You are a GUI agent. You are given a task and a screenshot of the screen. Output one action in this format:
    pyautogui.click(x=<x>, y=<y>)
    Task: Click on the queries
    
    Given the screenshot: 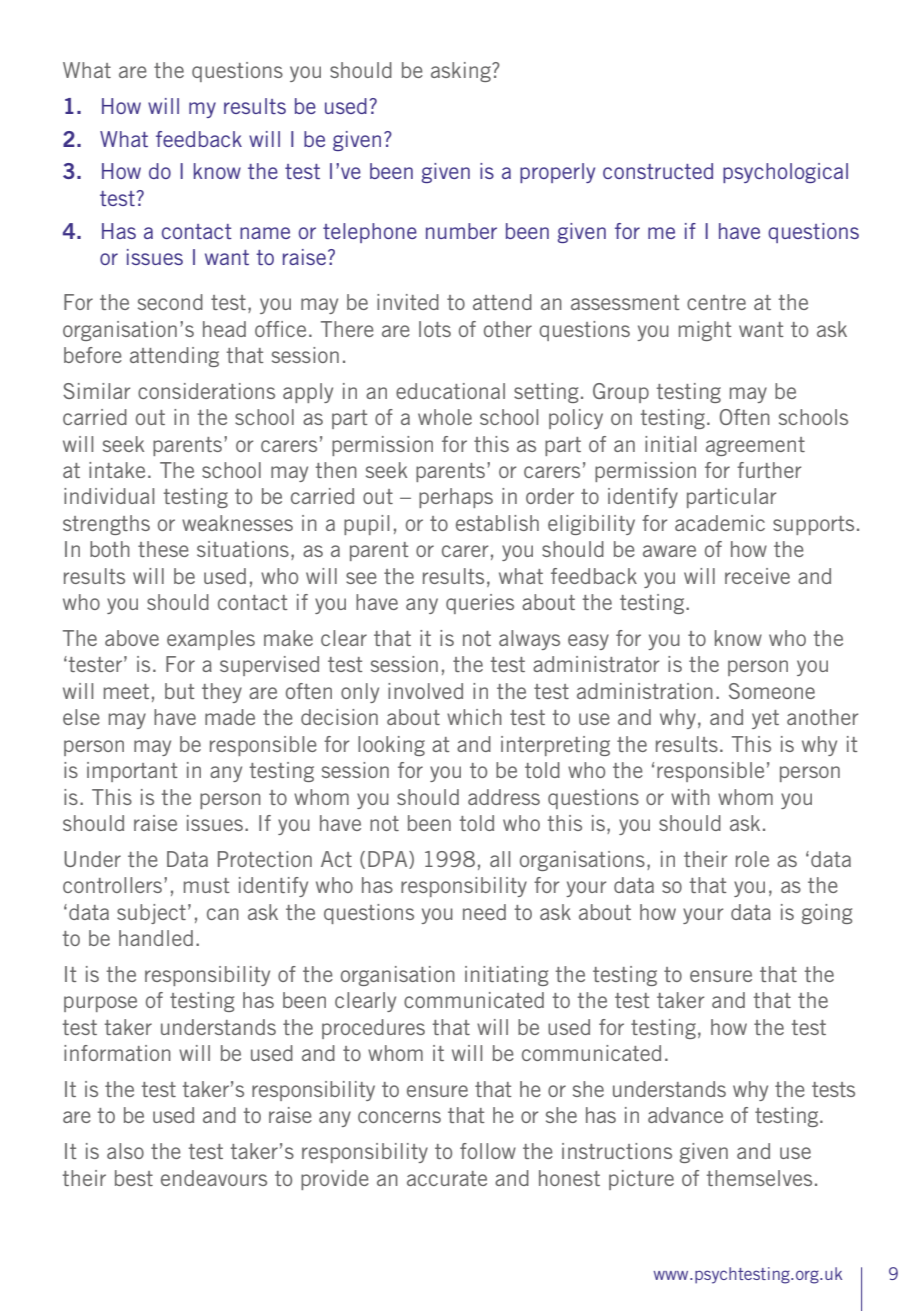 What is the action you would take?
    pyautogui.click(x=480, y=604)
